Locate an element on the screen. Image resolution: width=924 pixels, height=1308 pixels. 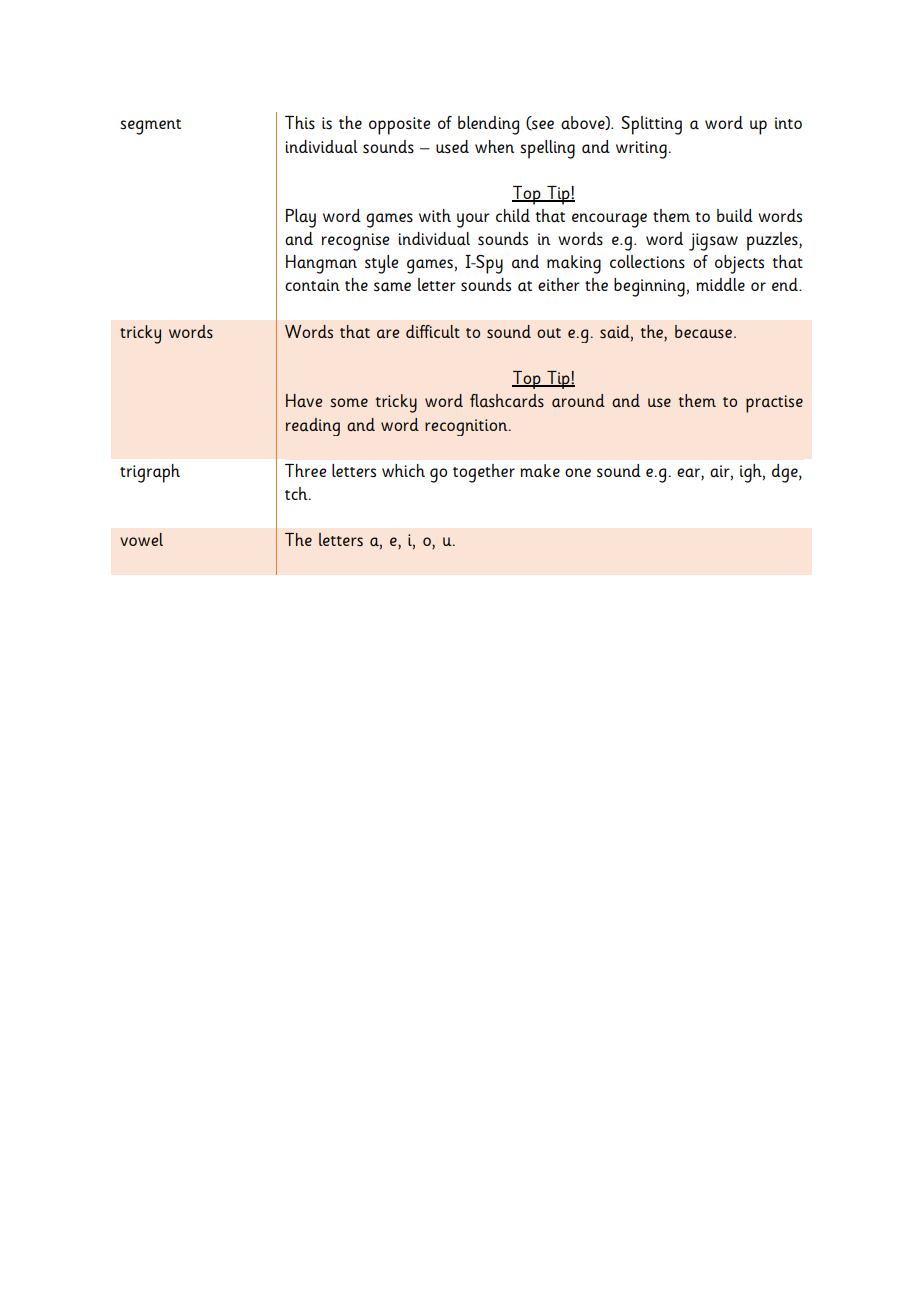
because is located at coordinates (703, 331).
